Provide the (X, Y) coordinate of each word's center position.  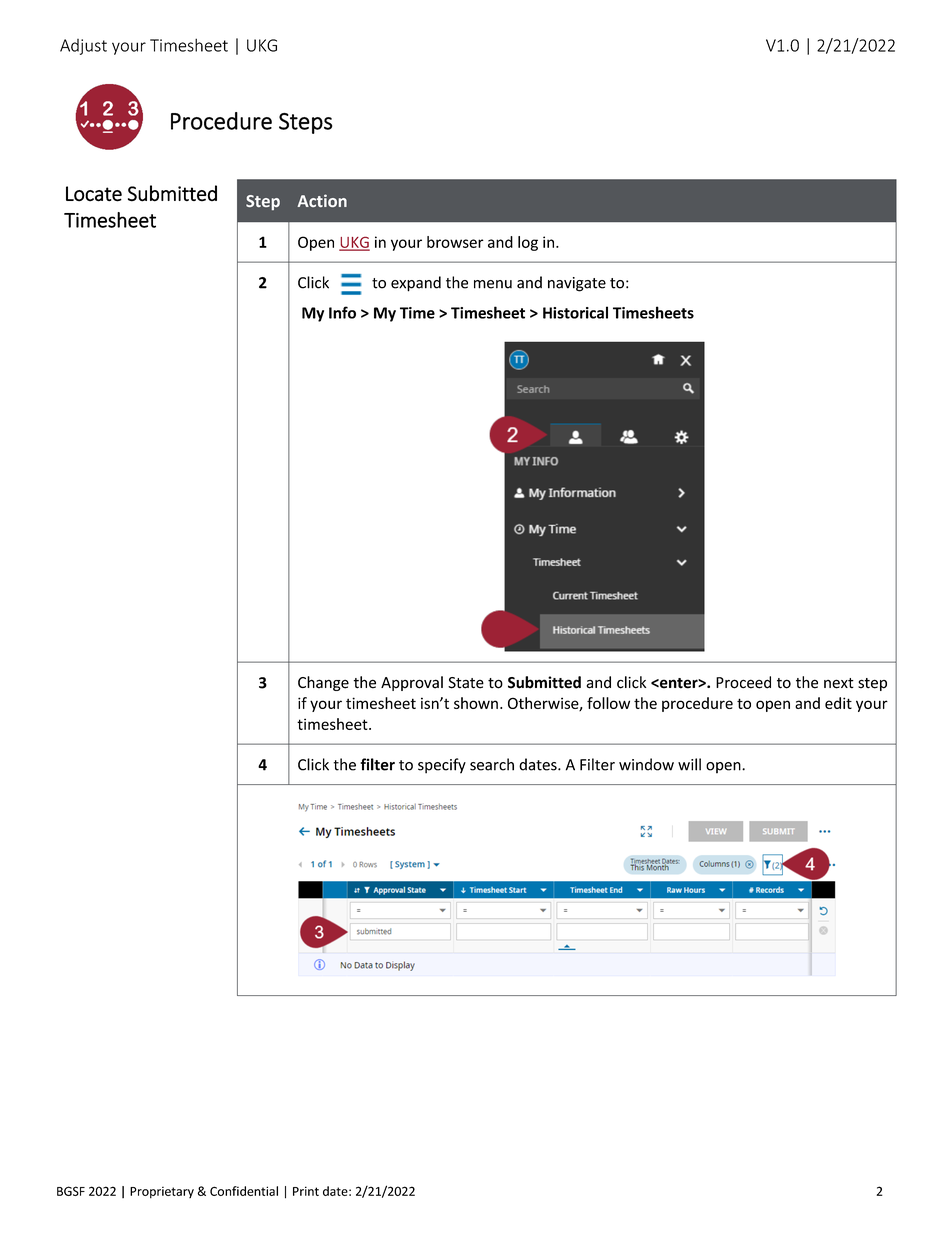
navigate (577, 284)
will (689, 764)
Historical (575, 312)
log (528, 243)
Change (323, 683)
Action (322, 200)
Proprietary (162, 1193)
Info (342, 312)
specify (442, 766)
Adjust (83, 47)
